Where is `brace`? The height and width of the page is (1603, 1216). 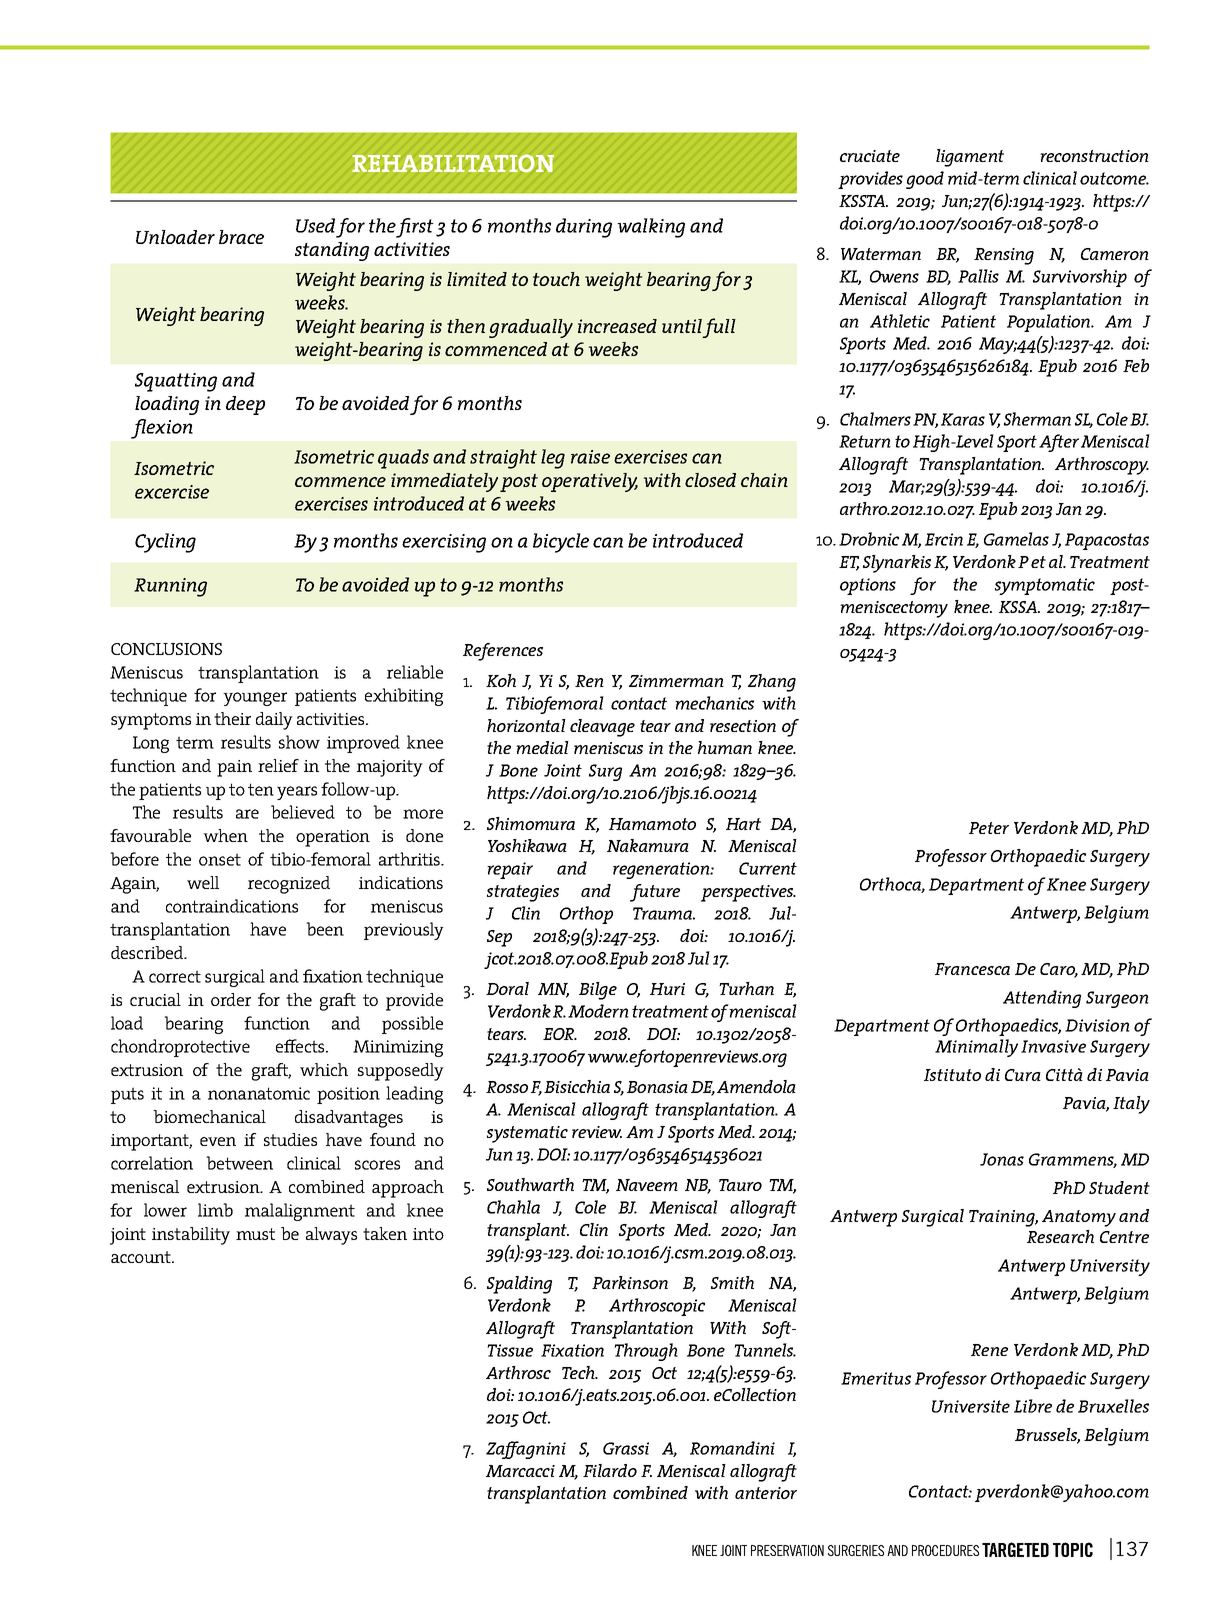
brace is located at coordinates (241, 237).
